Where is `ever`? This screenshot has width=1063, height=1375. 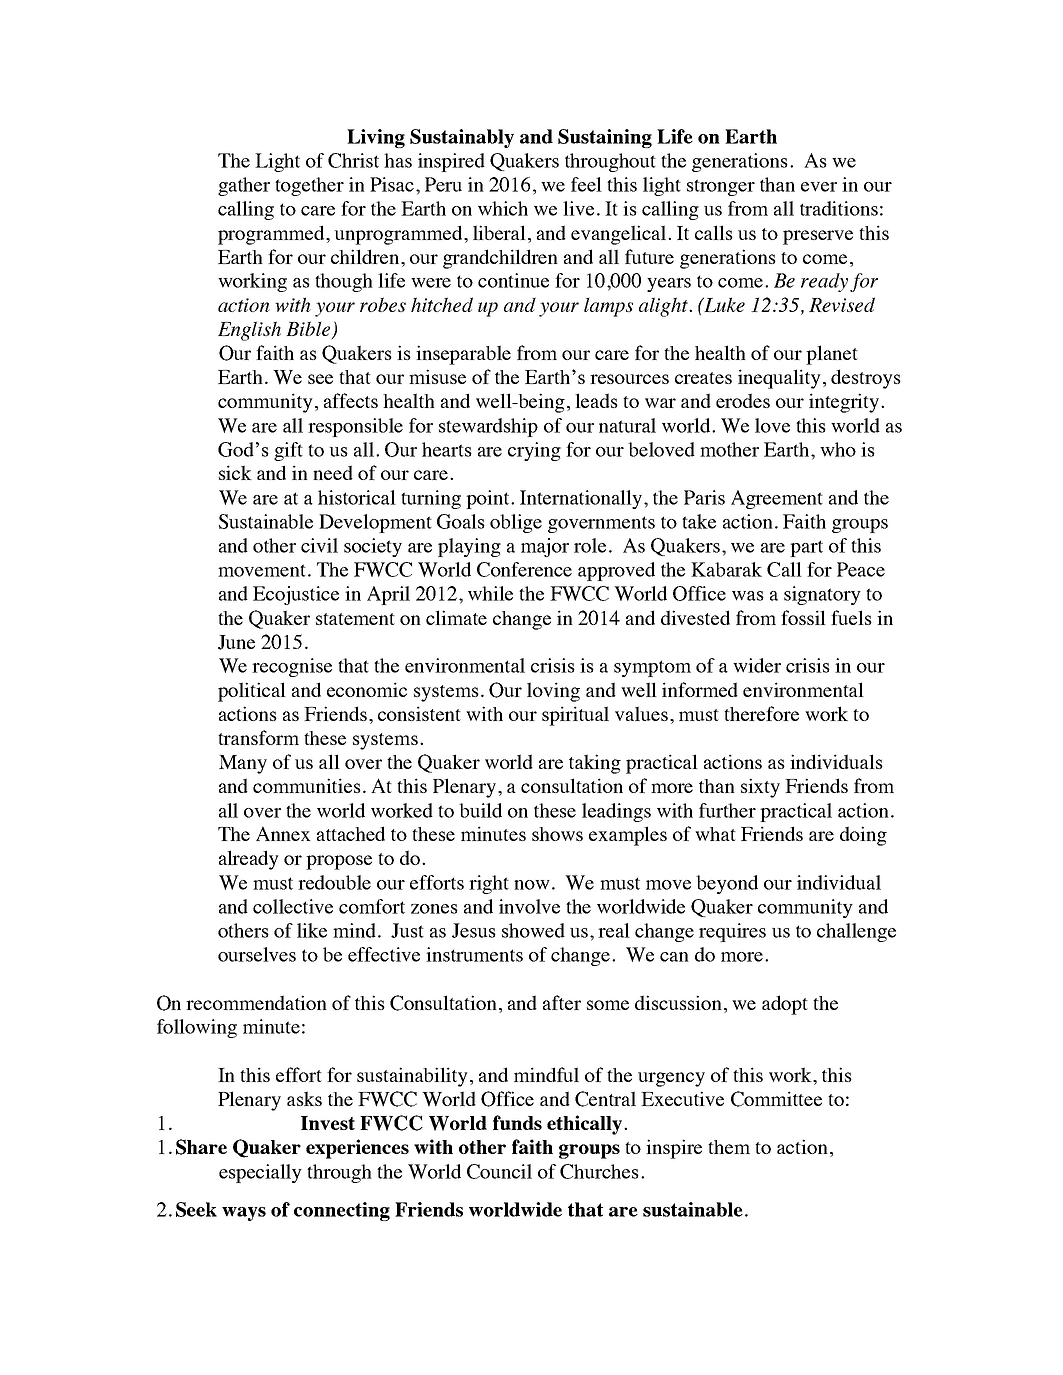 ever is located at coordinates (819, 187).
